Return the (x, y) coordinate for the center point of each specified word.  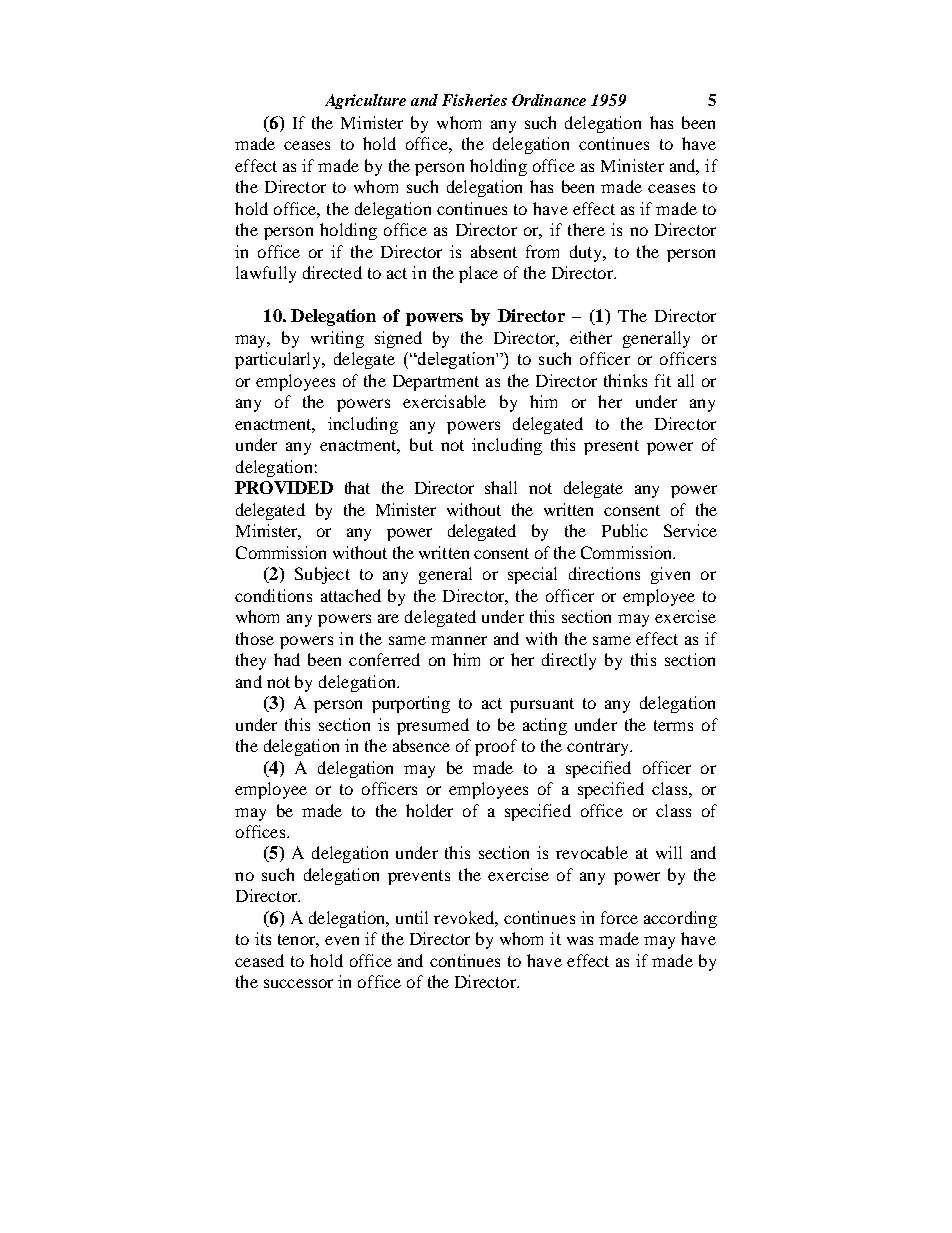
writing (337, 339)
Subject (322, 575)
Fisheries (474, 100)
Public (625, 530)
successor (298, 983)
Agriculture (365, 101)
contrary (599, 748)
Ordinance (549, 100)
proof (496, 747)
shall (501, 487)
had (287, 659)
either (591, 337)
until (412, 917)
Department (436, 383)
